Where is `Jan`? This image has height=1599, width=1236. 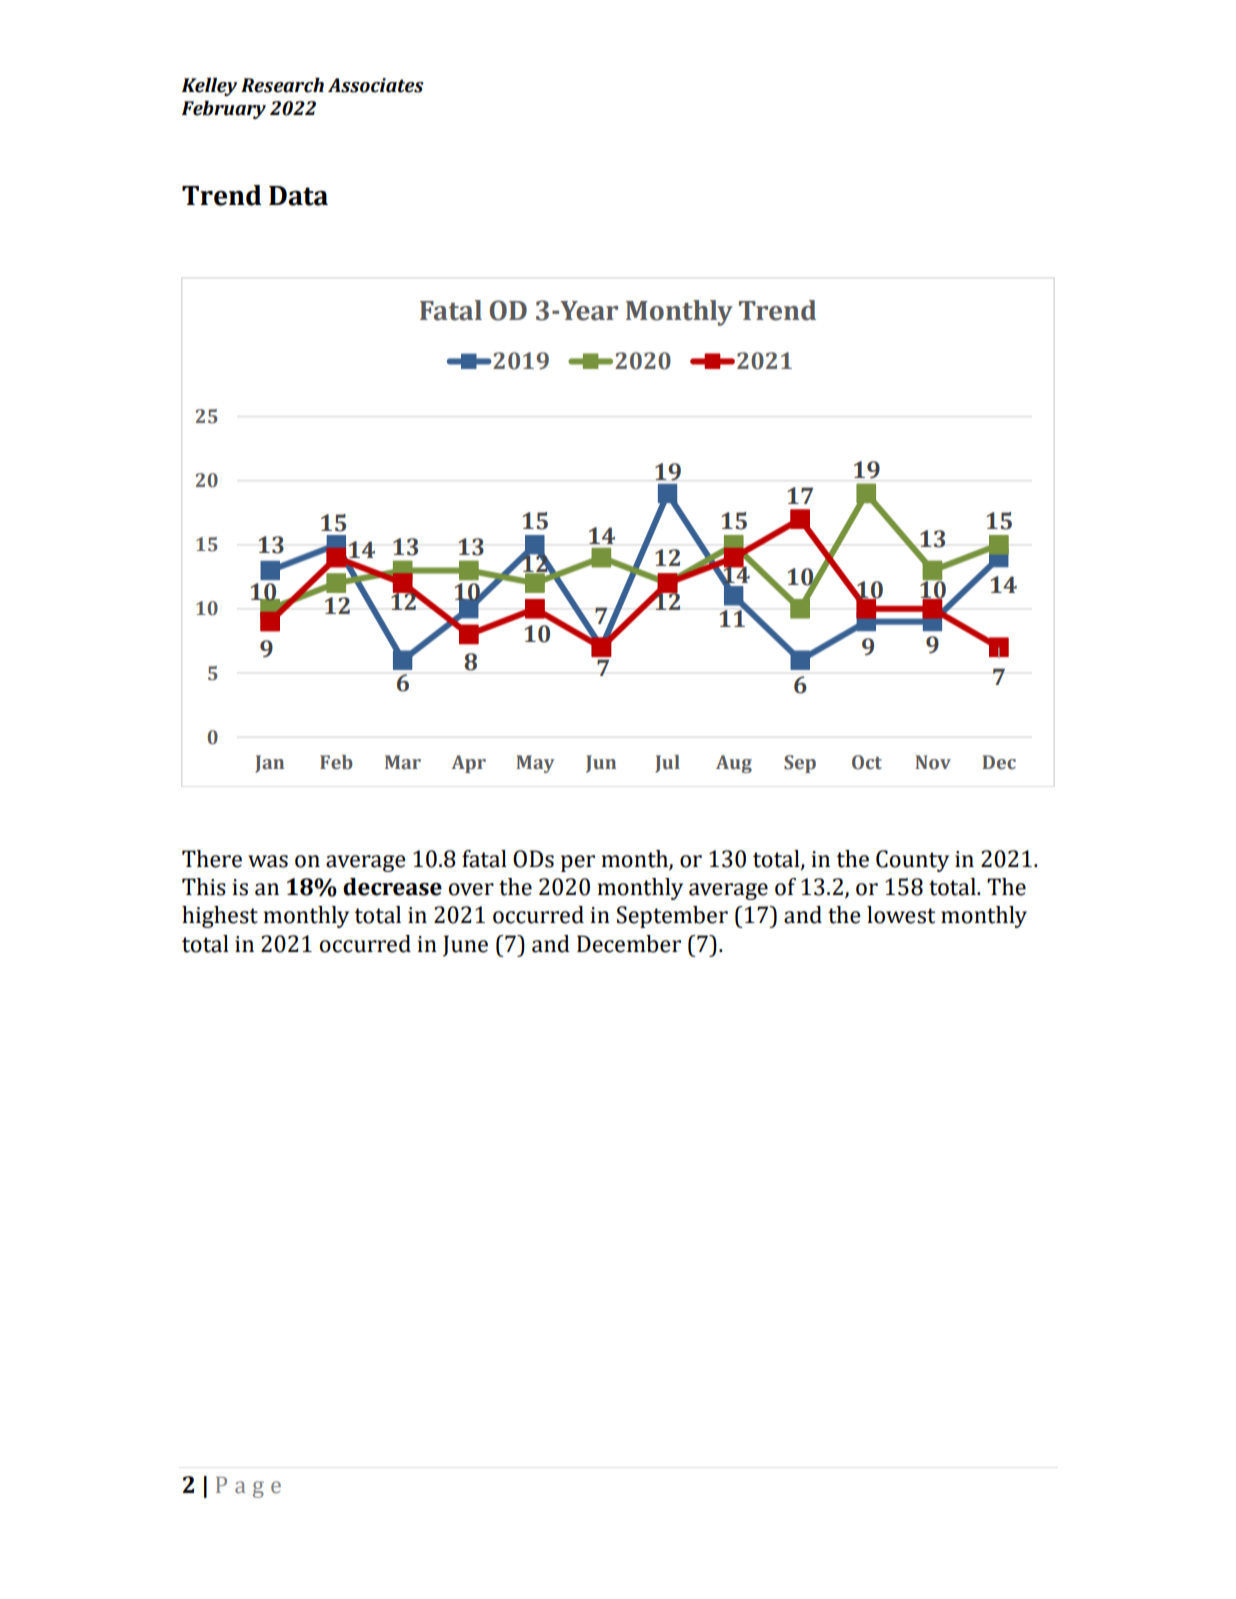
Jan is located at coordinates (269, 764).
